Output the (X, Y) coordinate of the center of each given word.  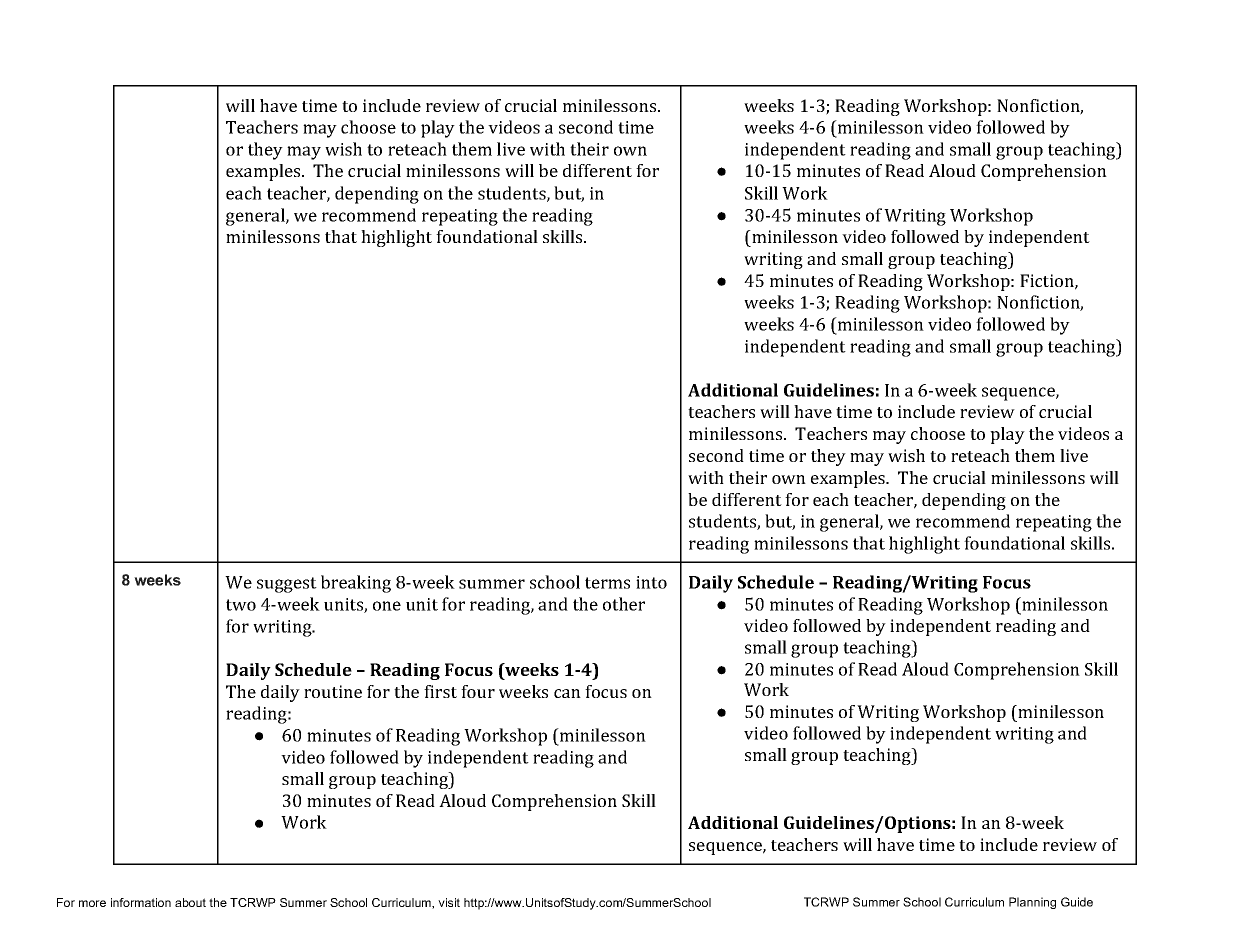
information (141, 902)
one (387, 606)
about (190, 902)
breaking (356, 584)
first (440, 691)
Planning (1032, 903)
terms (607, 583)
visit (449, 902)
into (651, 582)
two (241, 605)
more (92, 903)
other (624, 604)
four (478, 691)
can (567, 693)
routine (333, 691)
